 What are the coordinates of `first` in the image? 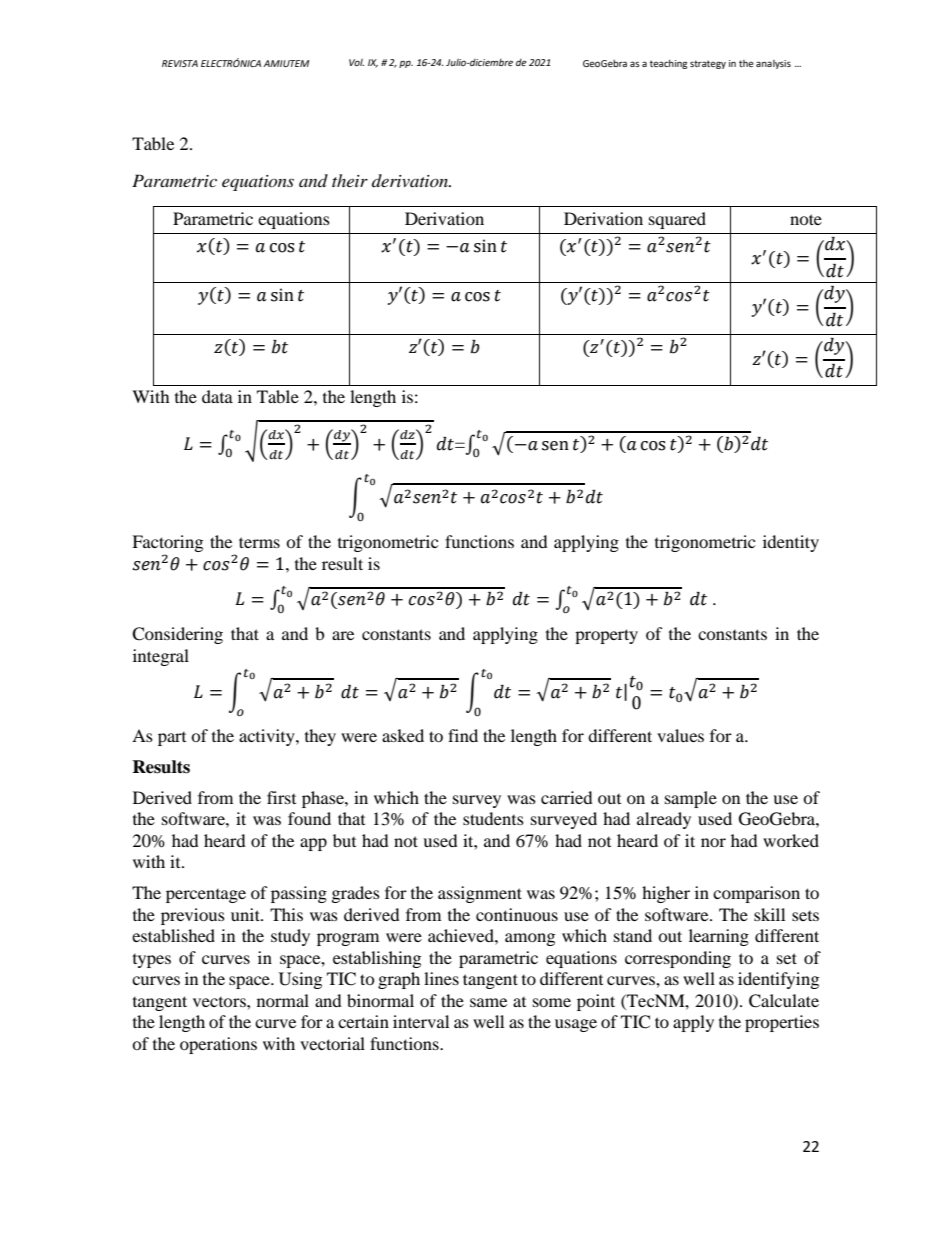 It's located at (281, 797).
